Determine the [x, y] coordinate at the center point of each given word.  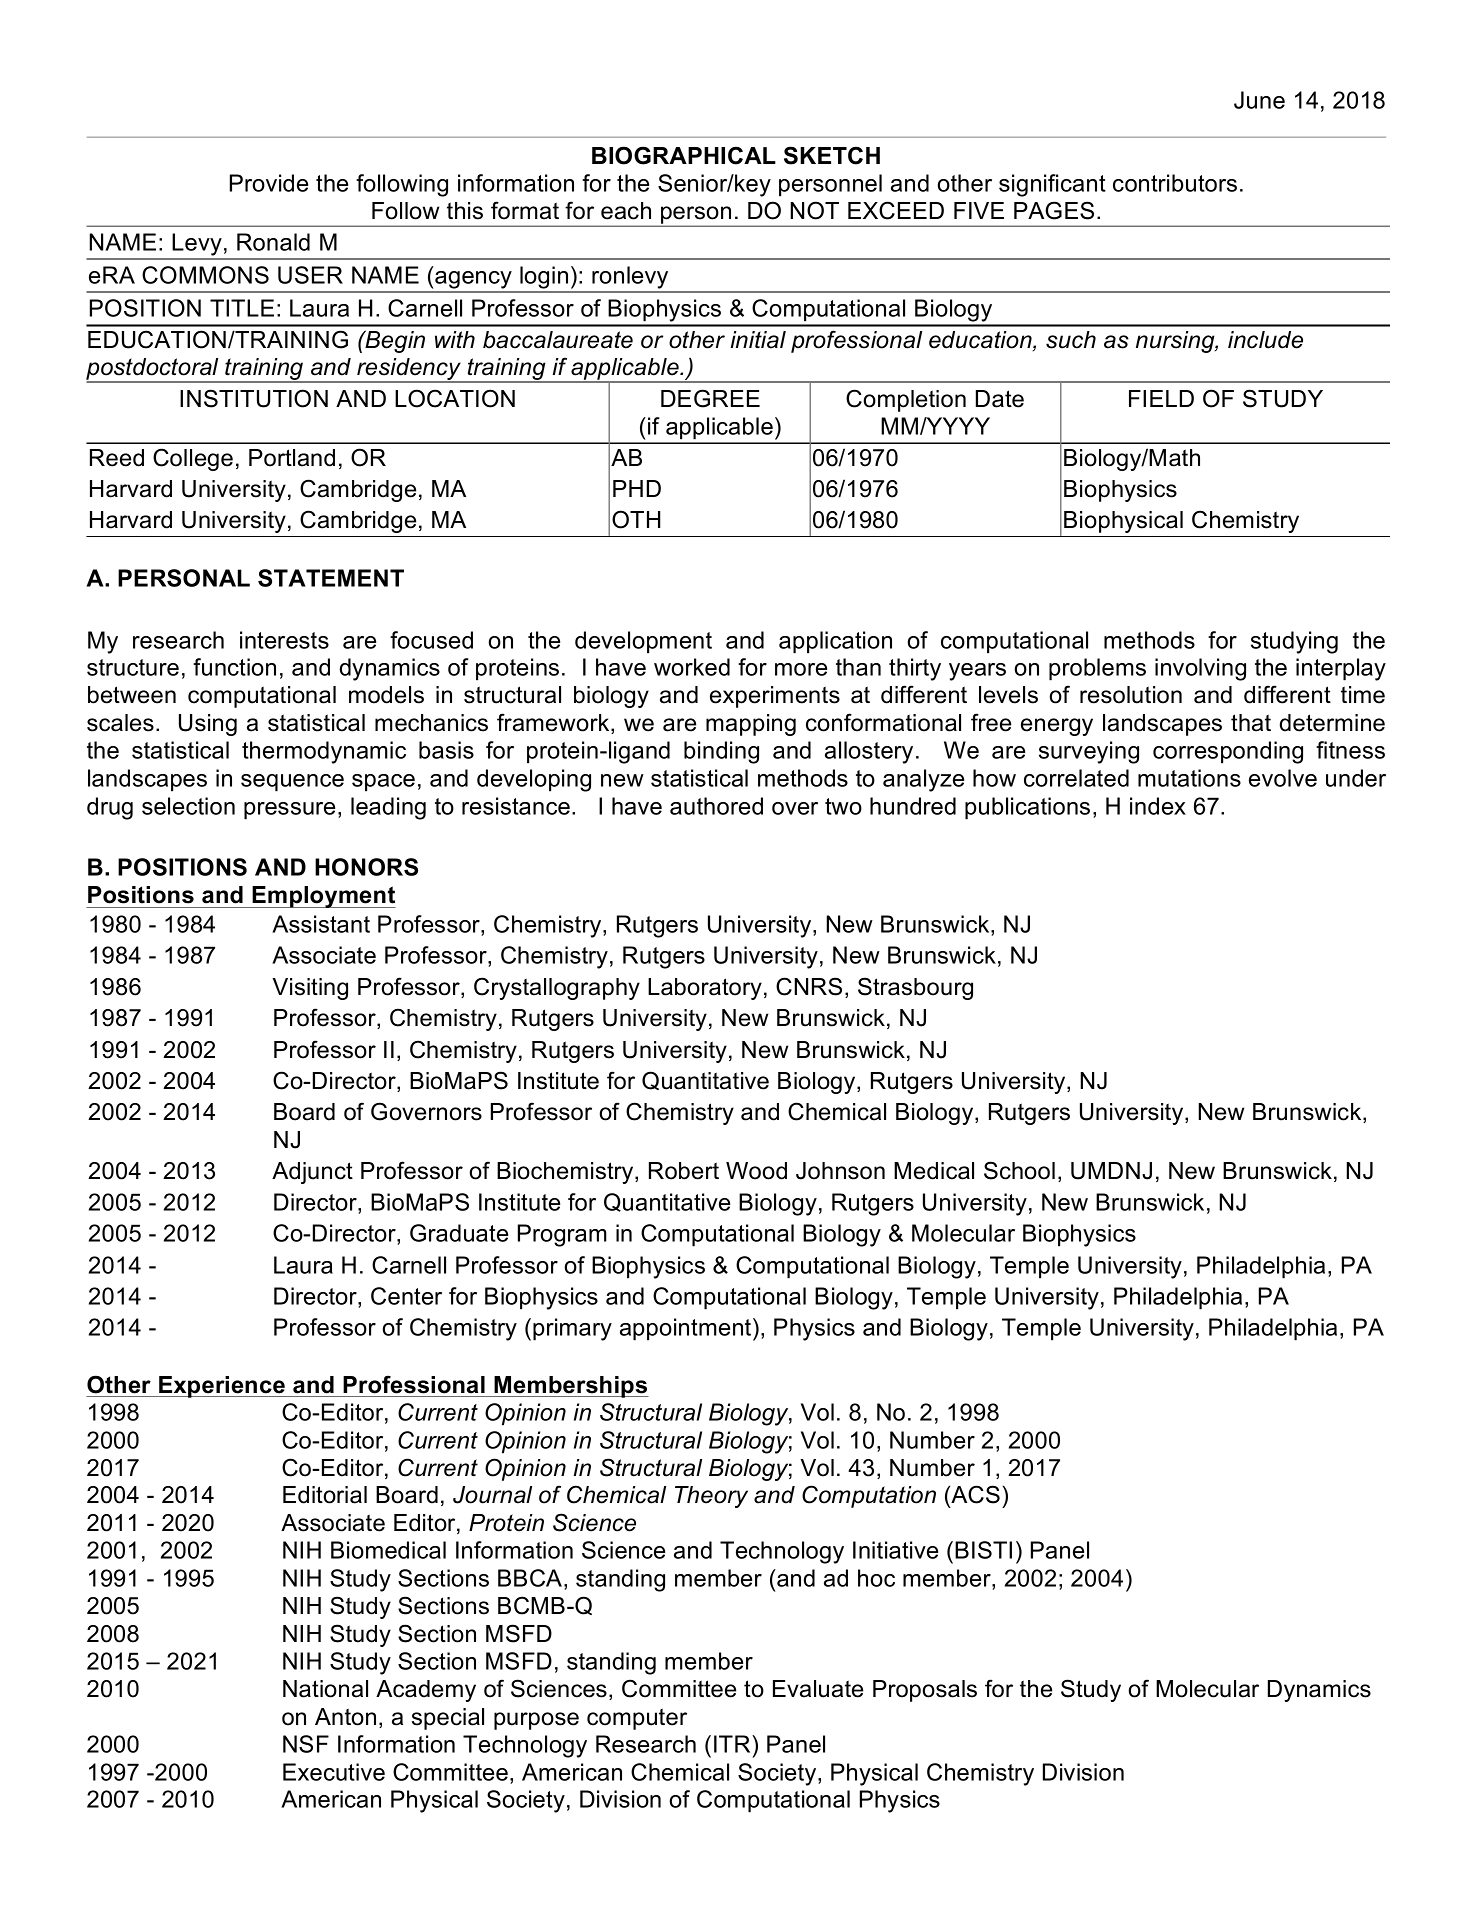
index [1158, 806]
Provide [269, 183]
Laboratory [705, 989]
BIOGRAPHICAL [684, 155]
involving [1200, 669]
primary [572, 1329]
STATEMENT [331, 578]
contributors [1175, 183]
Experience [222, 1387]
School [1019, 1170]
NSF [306, 1744]
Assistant [321, 924]
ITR [733, 1744]
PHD [637, 488]
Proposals [925, 1691]
